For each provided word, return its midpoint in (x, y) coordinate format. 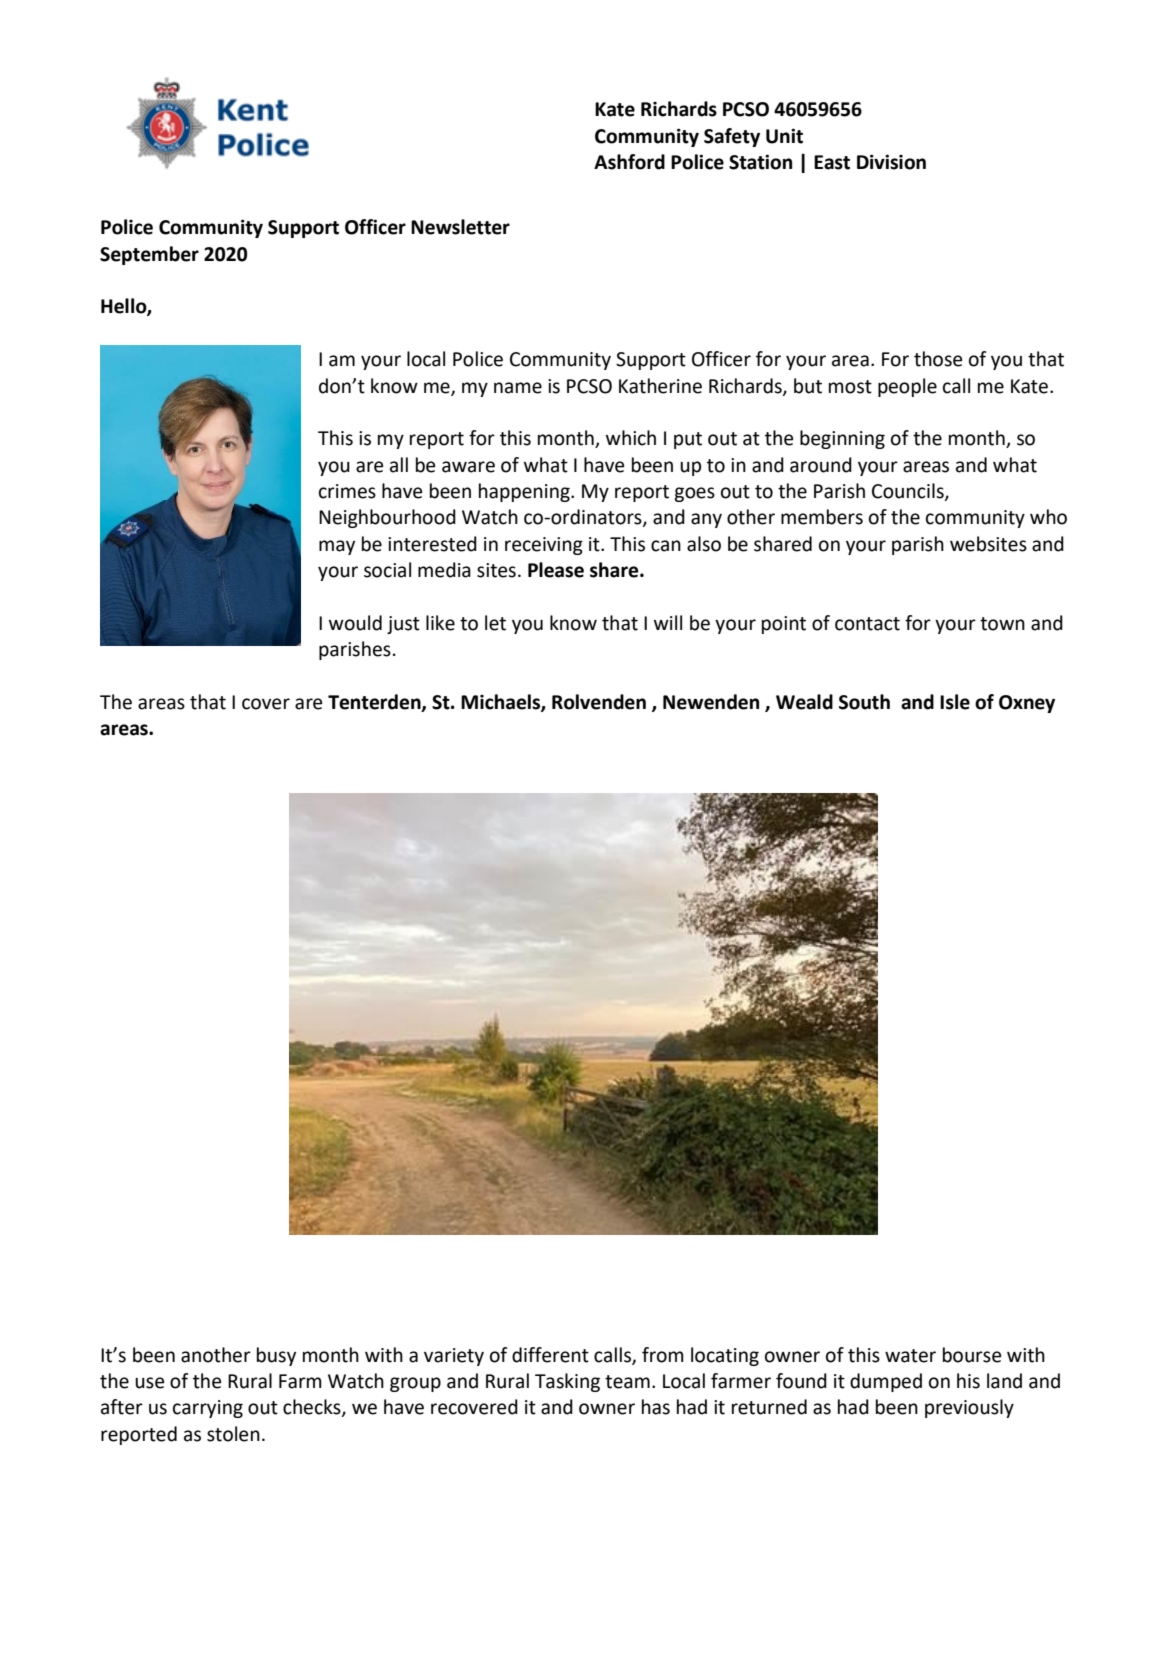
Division (891, 162)
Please (556, 570)
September (149, 255)
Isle (955, 702)
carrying (208, 1409)
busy (276, 1356)
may (337, 547)
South (864, 702)
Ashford (629, 162)
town (1002, 624)
